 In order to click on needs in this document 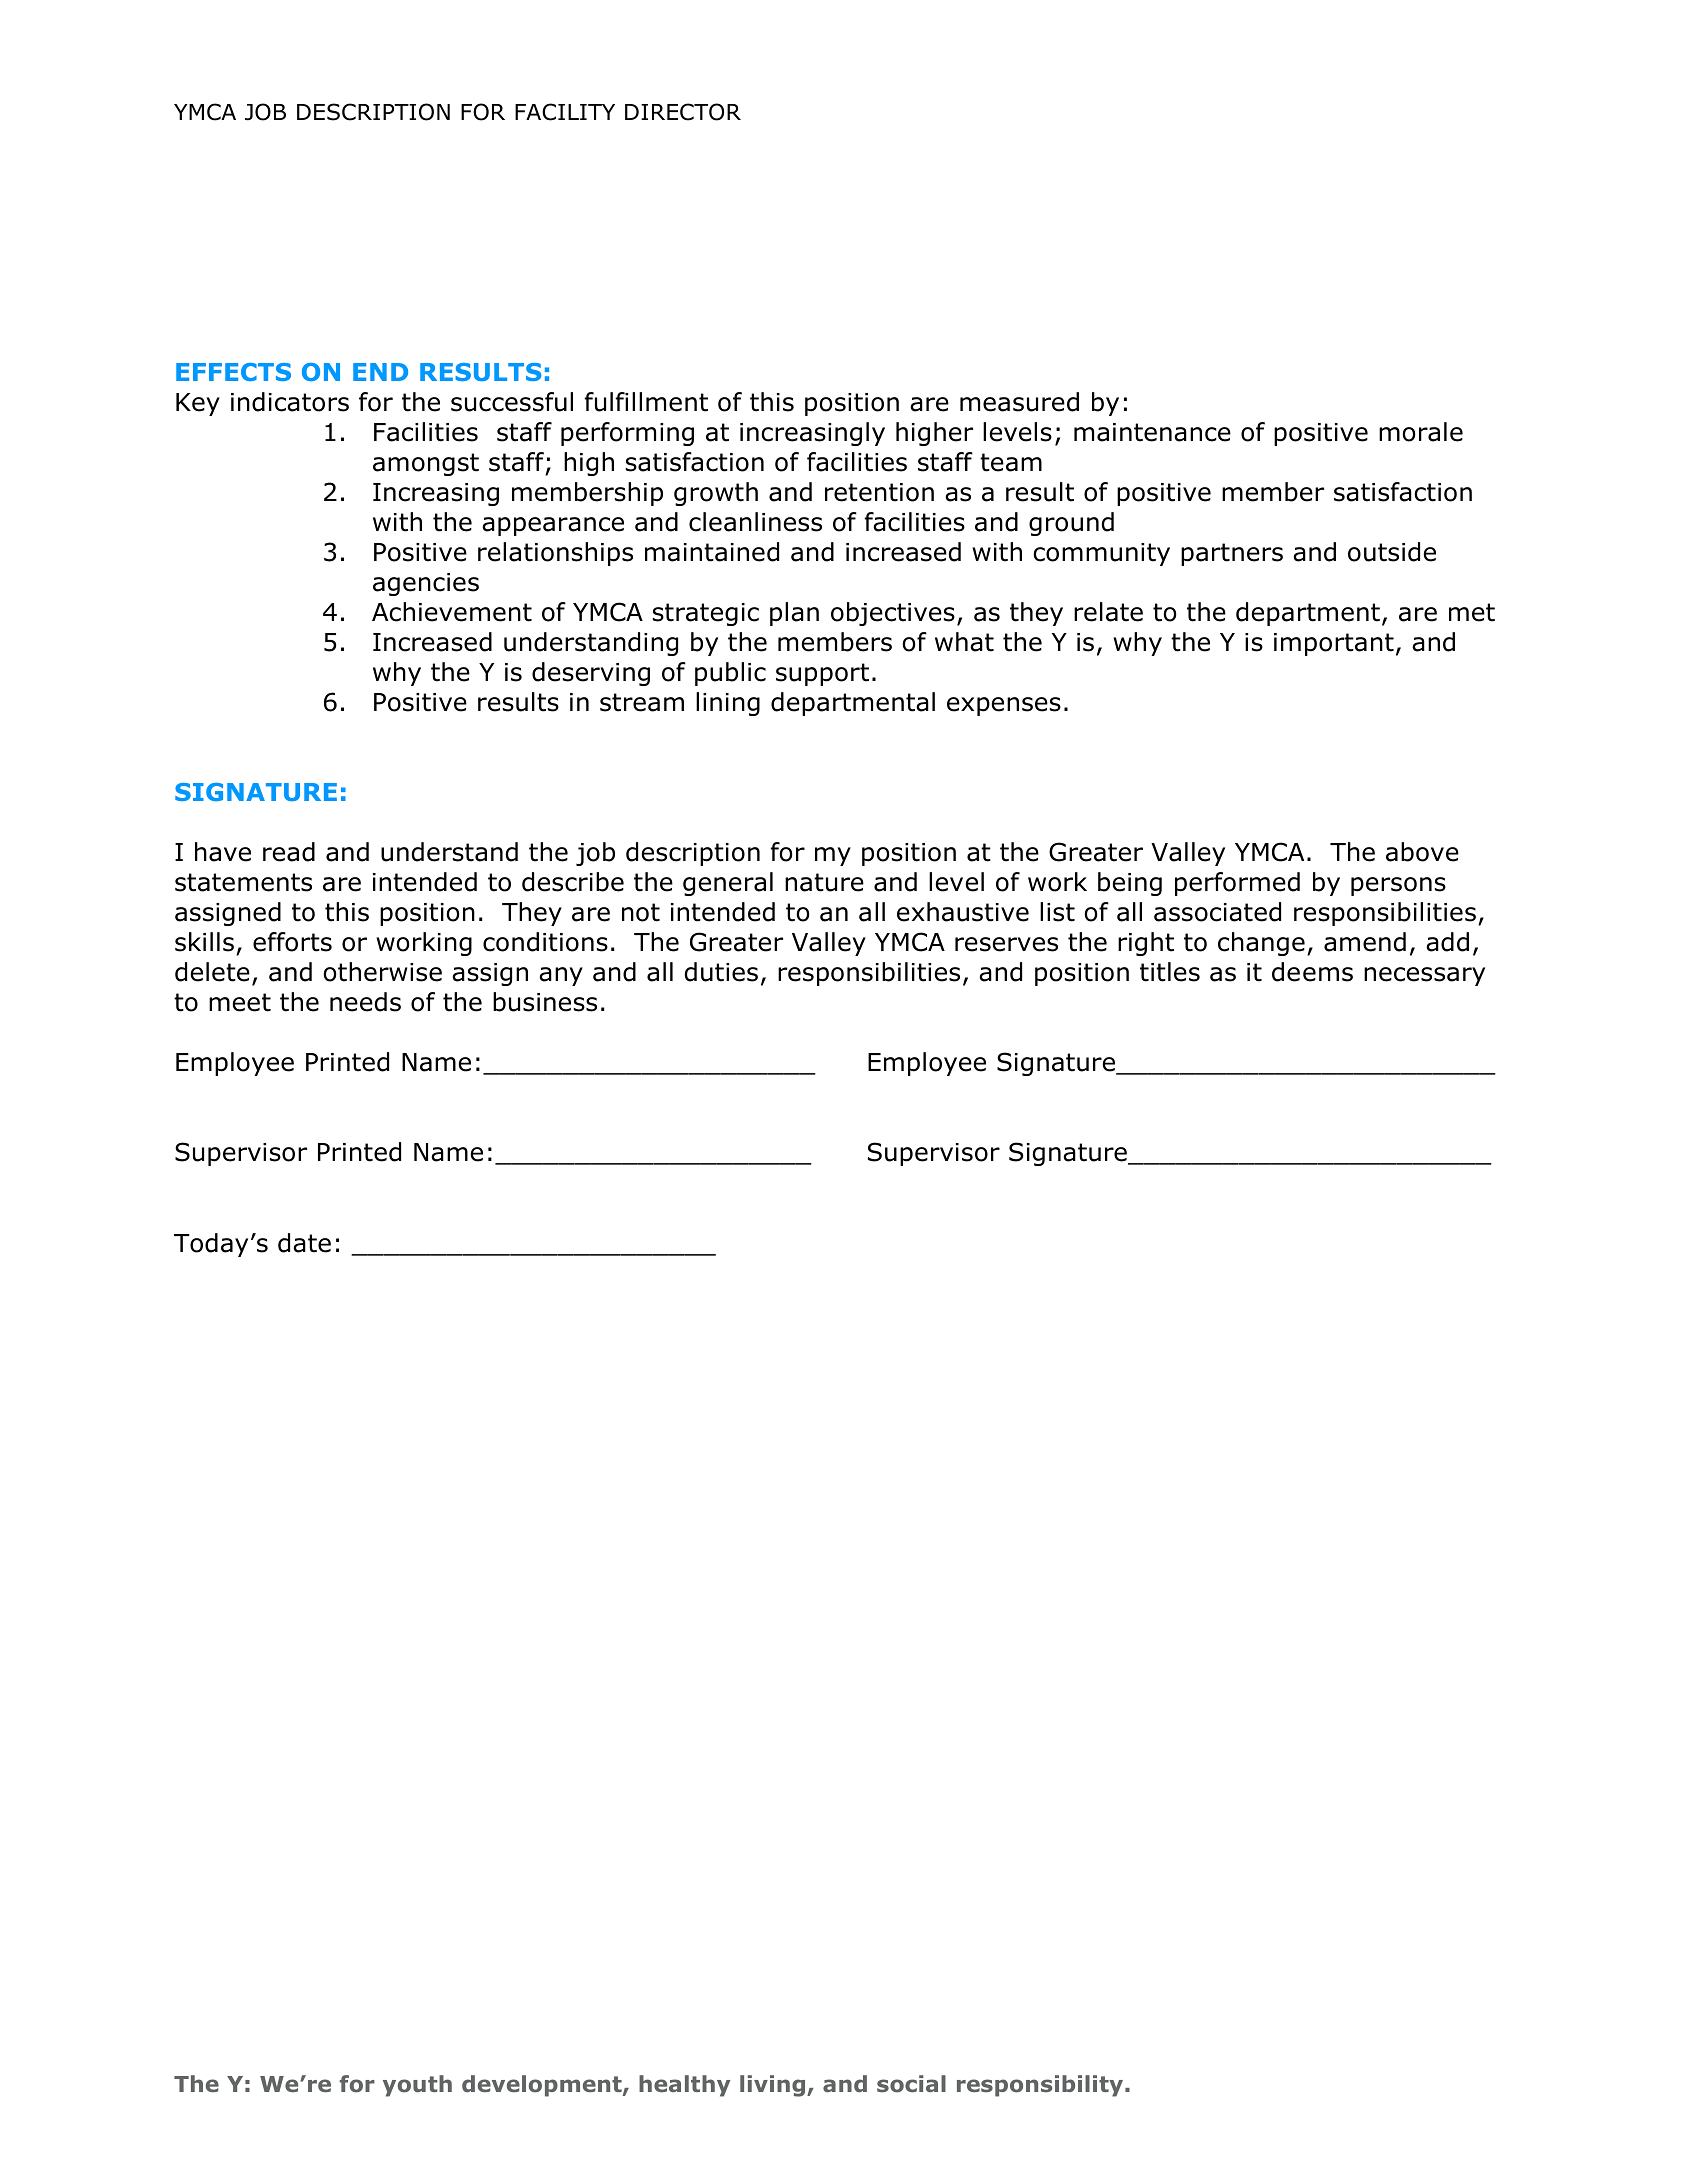, I will do `click(365, 1002)`.
